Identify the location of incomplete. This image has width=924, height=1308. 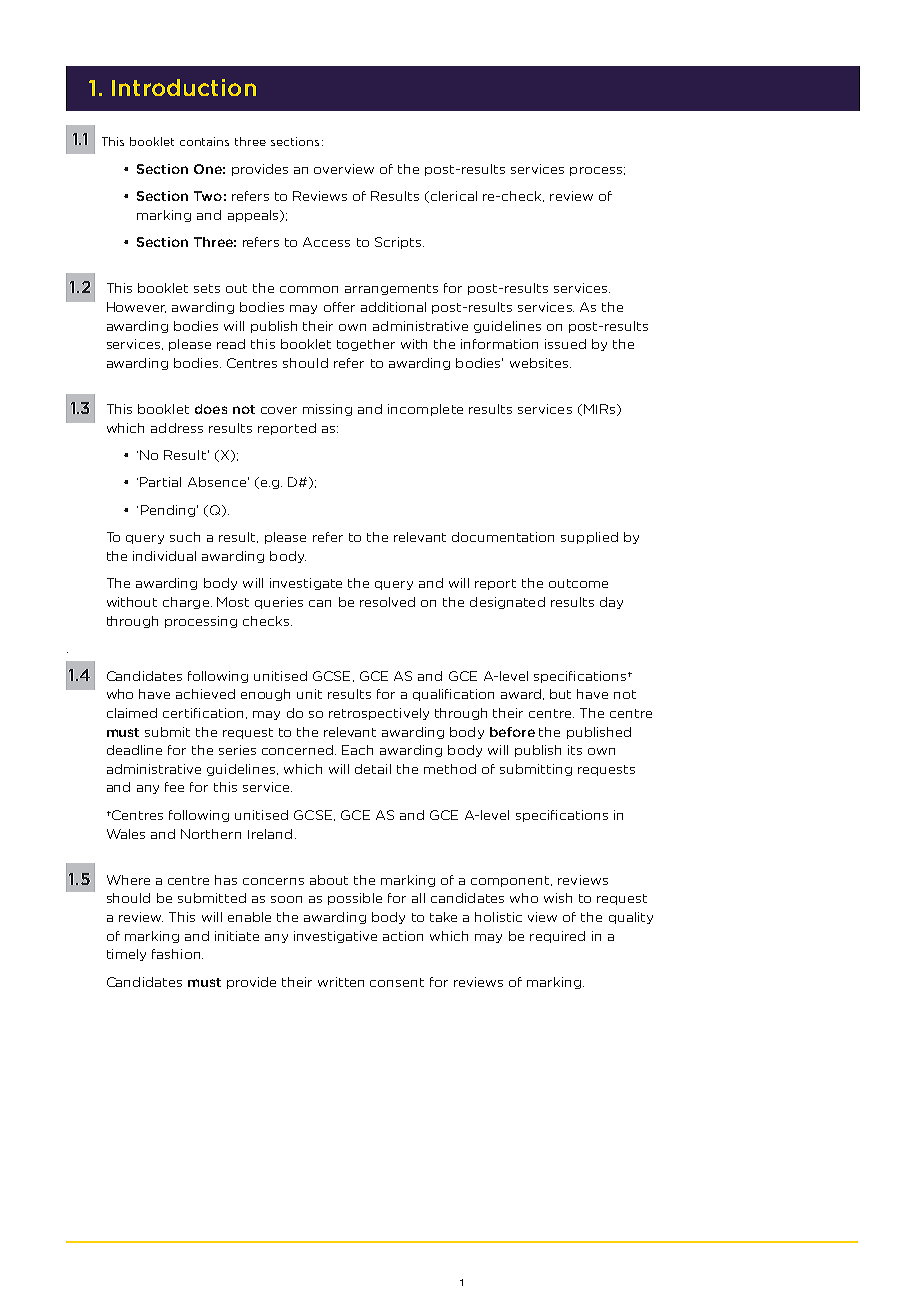
(425, 410).
